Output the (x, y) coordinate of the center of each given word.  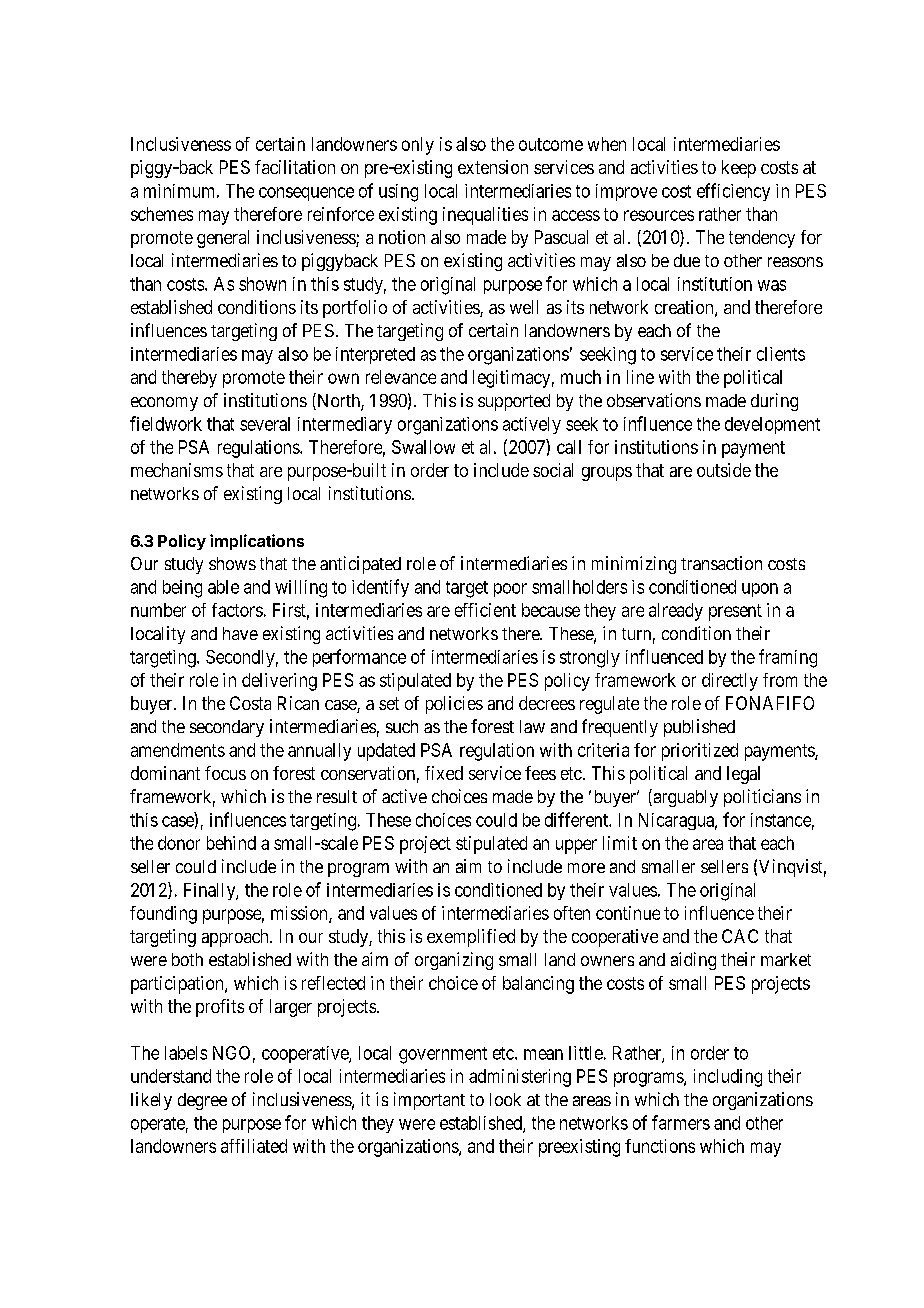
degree (202, 1101)
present (735, 612)
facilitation (295, 167)
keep (739, 169)
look (505, 1099)
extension (493, 167)
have (240, 633)
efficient (485, 610)
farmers (681, 1122)
